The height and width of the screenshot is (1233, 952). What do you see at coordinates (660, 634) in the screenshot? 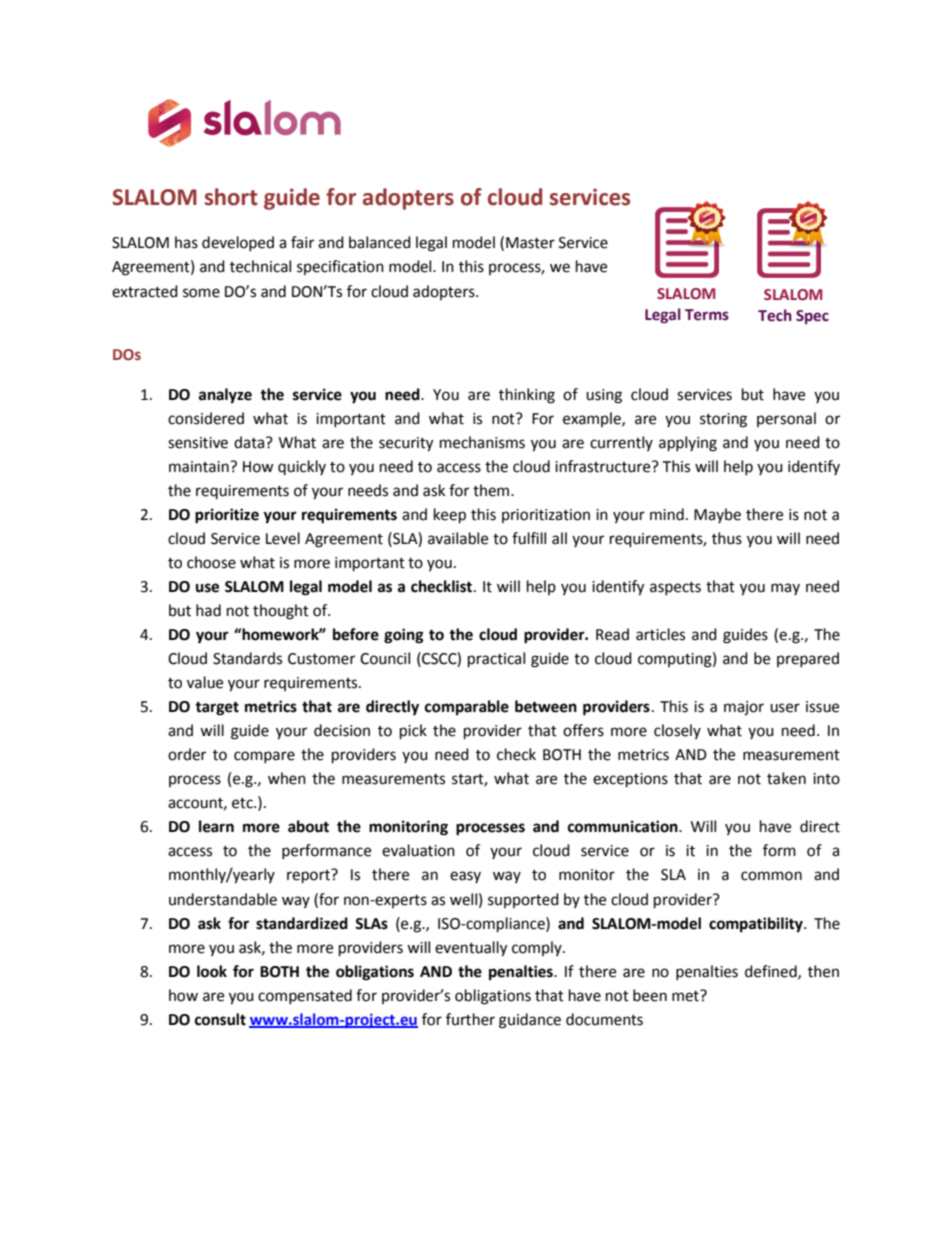
I see `articles` at bounding box center [660, 634].
